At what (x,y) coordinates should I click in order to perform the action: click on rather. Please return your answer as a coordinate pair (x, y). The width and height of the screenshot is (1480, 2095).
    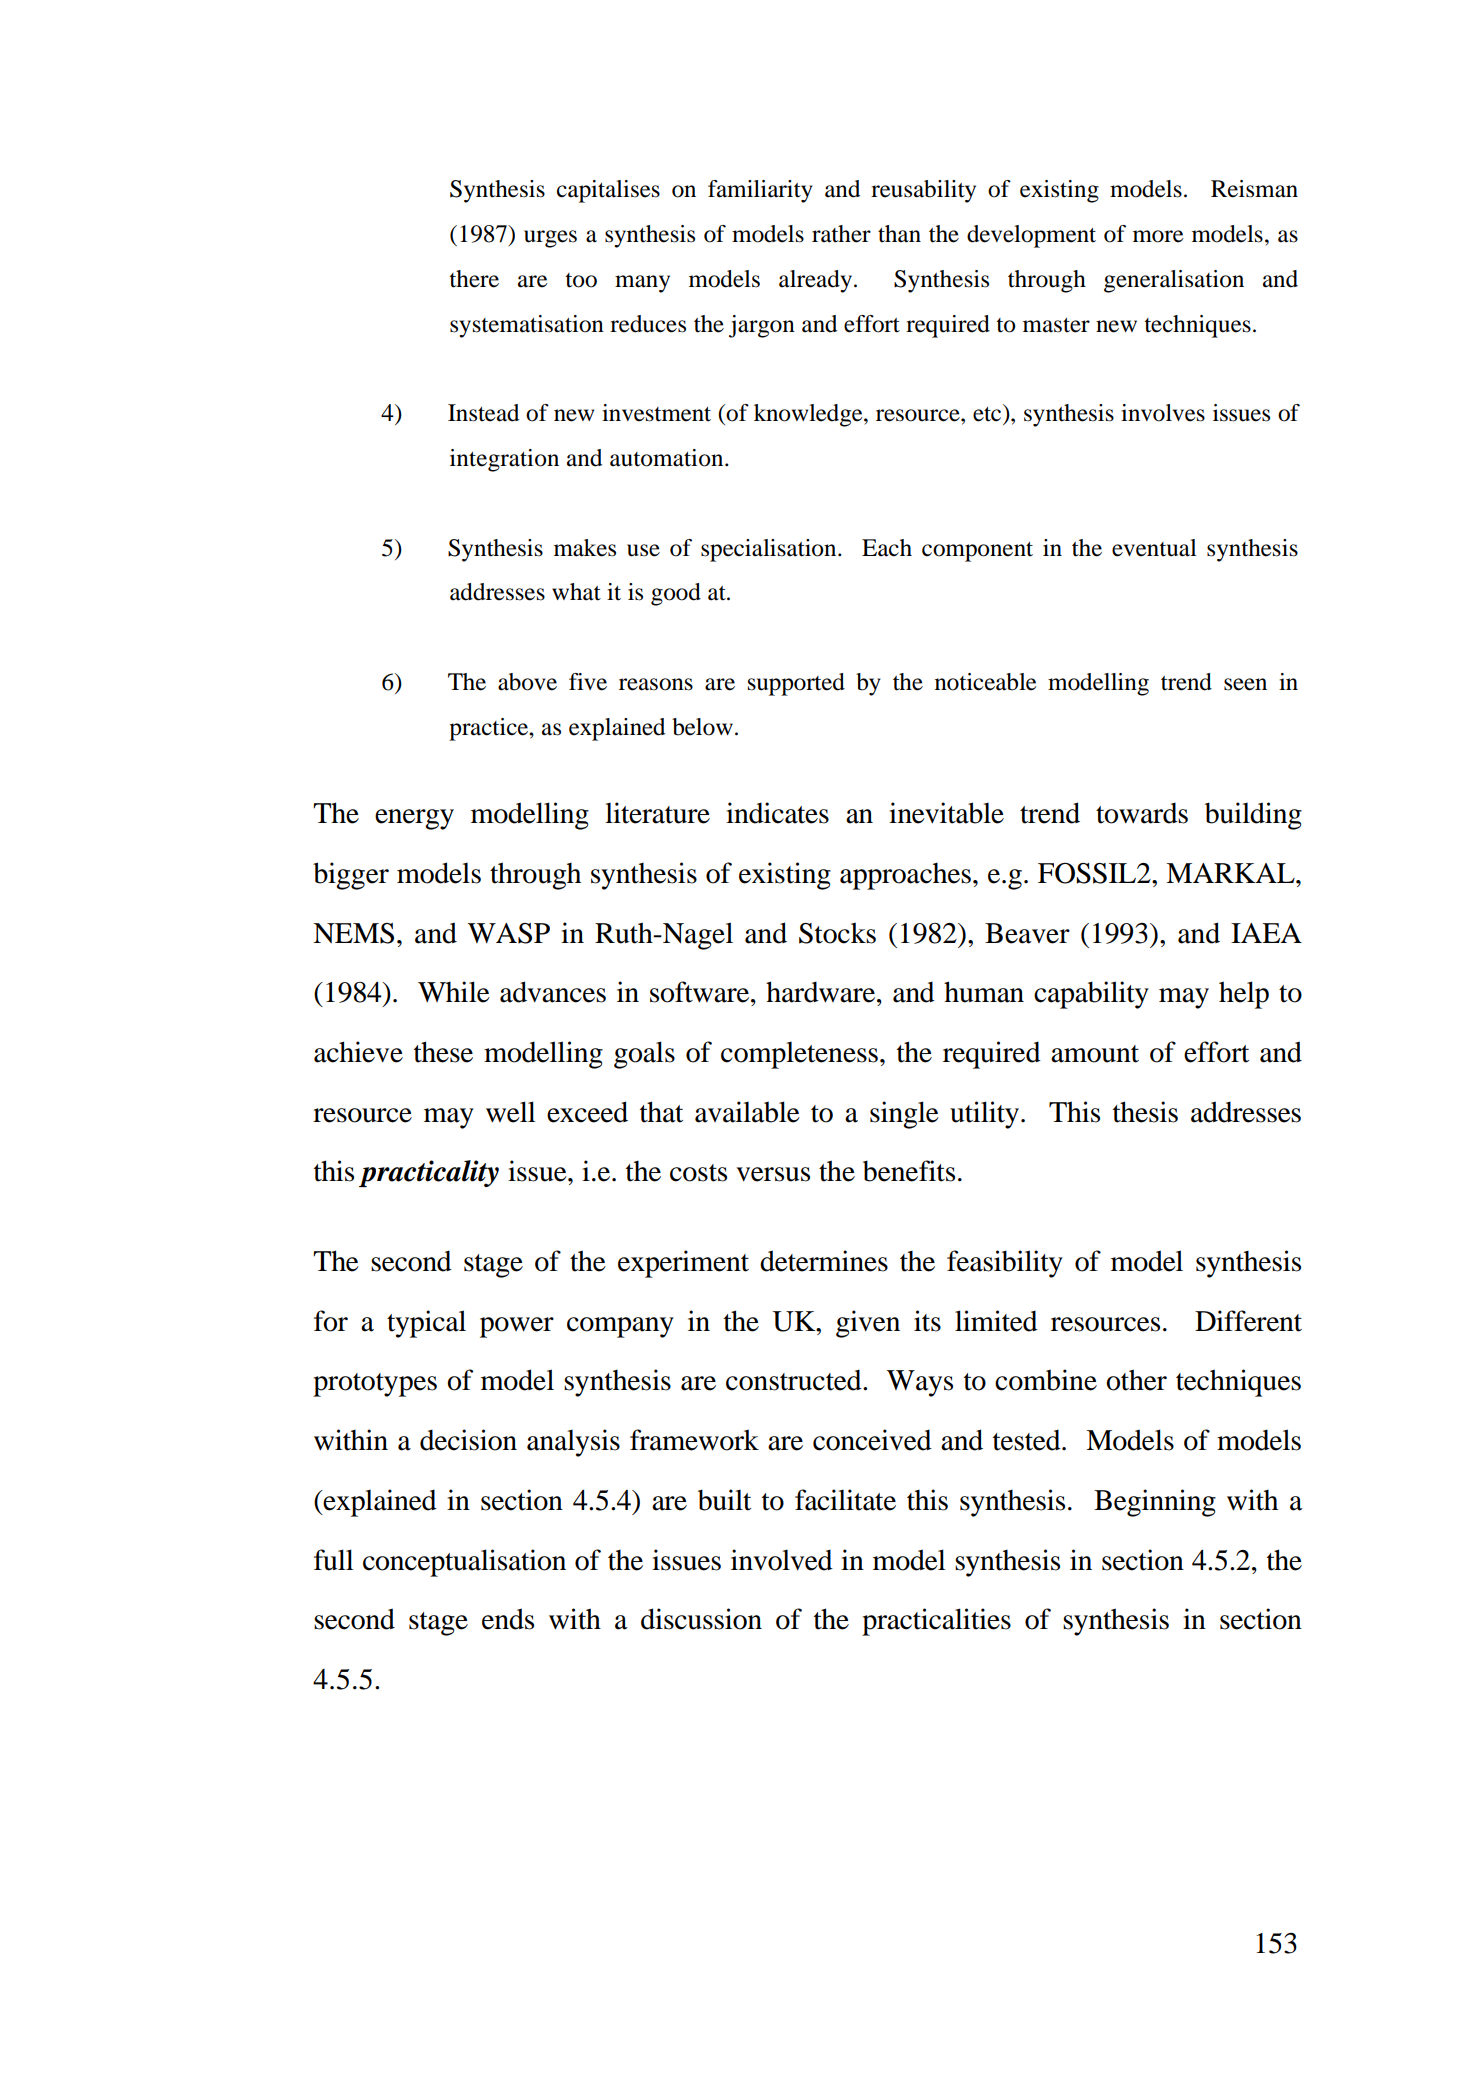
    Looking at the image, I should click on (841, 234).
